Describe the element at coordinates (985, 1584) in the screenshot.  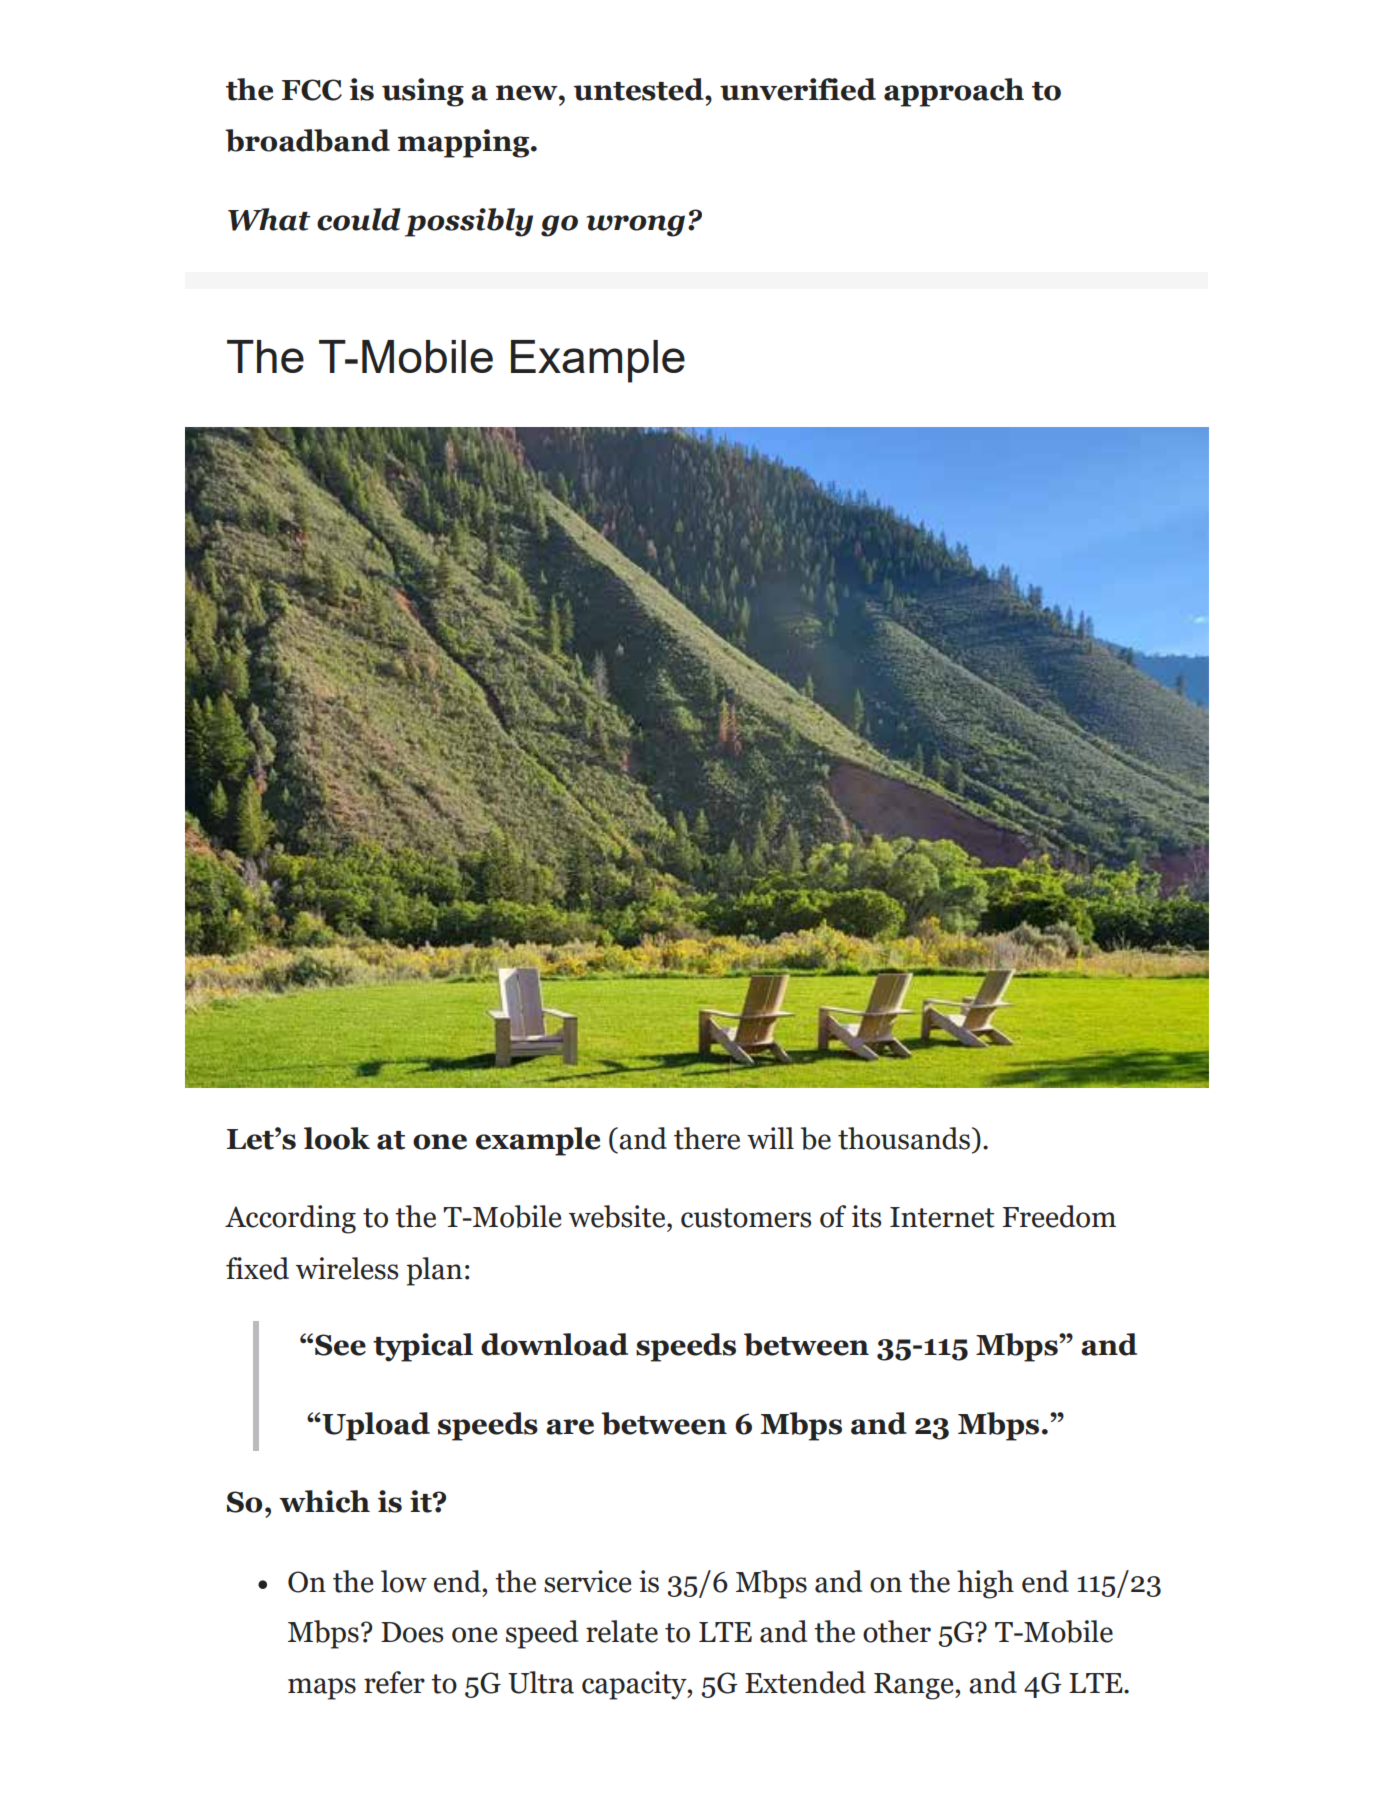
I see `high` at that location.
